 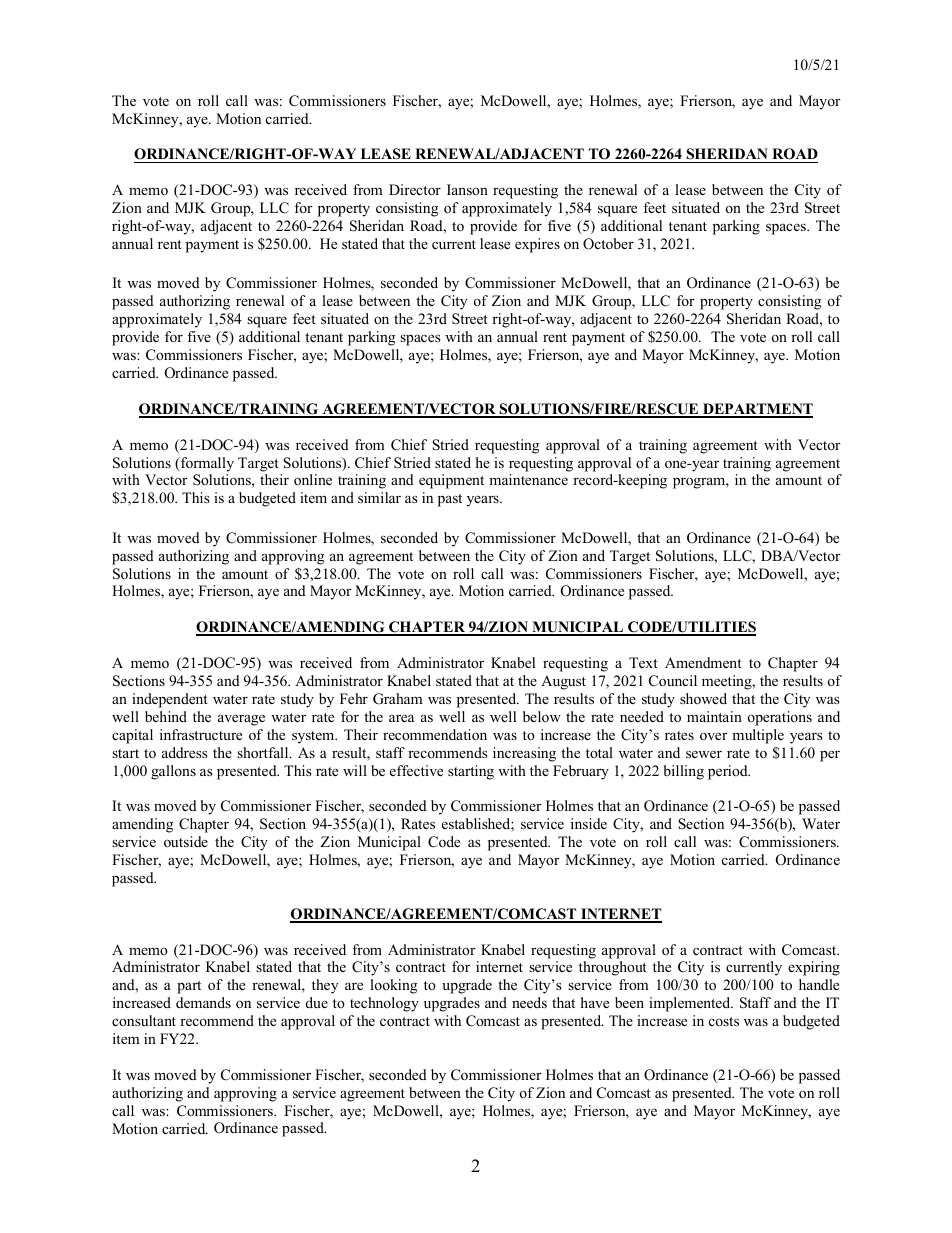 What do you see at coordinates (415, 189) in the image?
I see `Director` at bounding box center [415, 189].
